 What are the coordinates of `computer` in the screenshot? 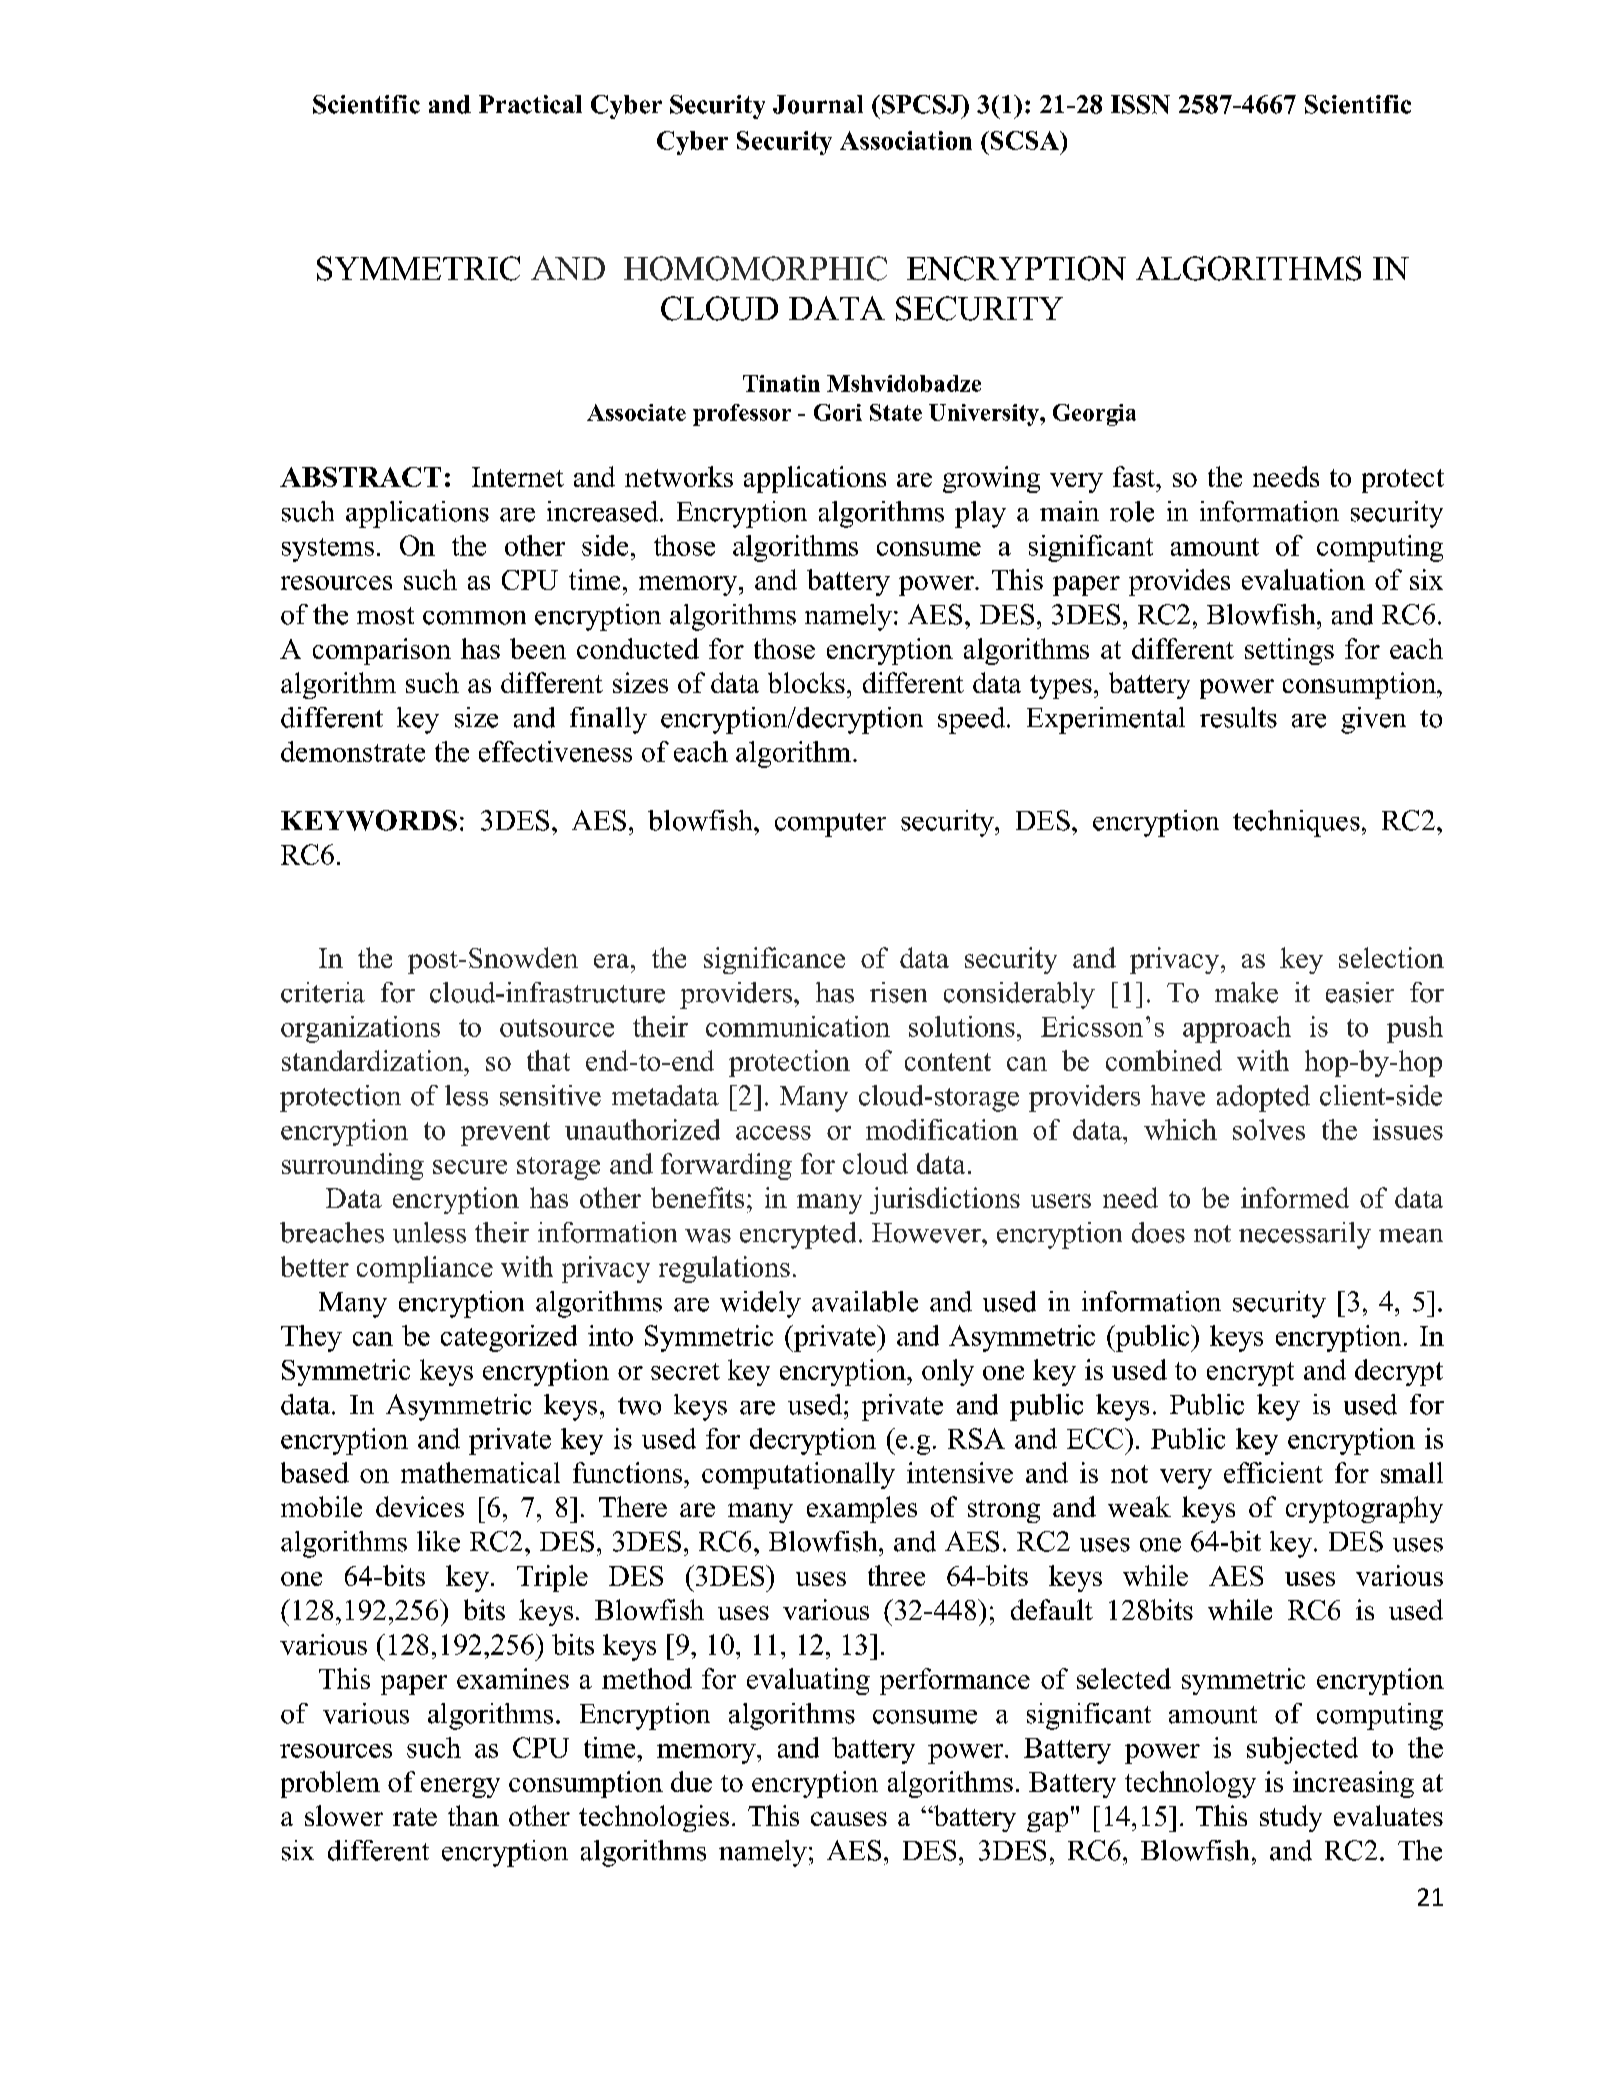 It's located at (830, 825).
